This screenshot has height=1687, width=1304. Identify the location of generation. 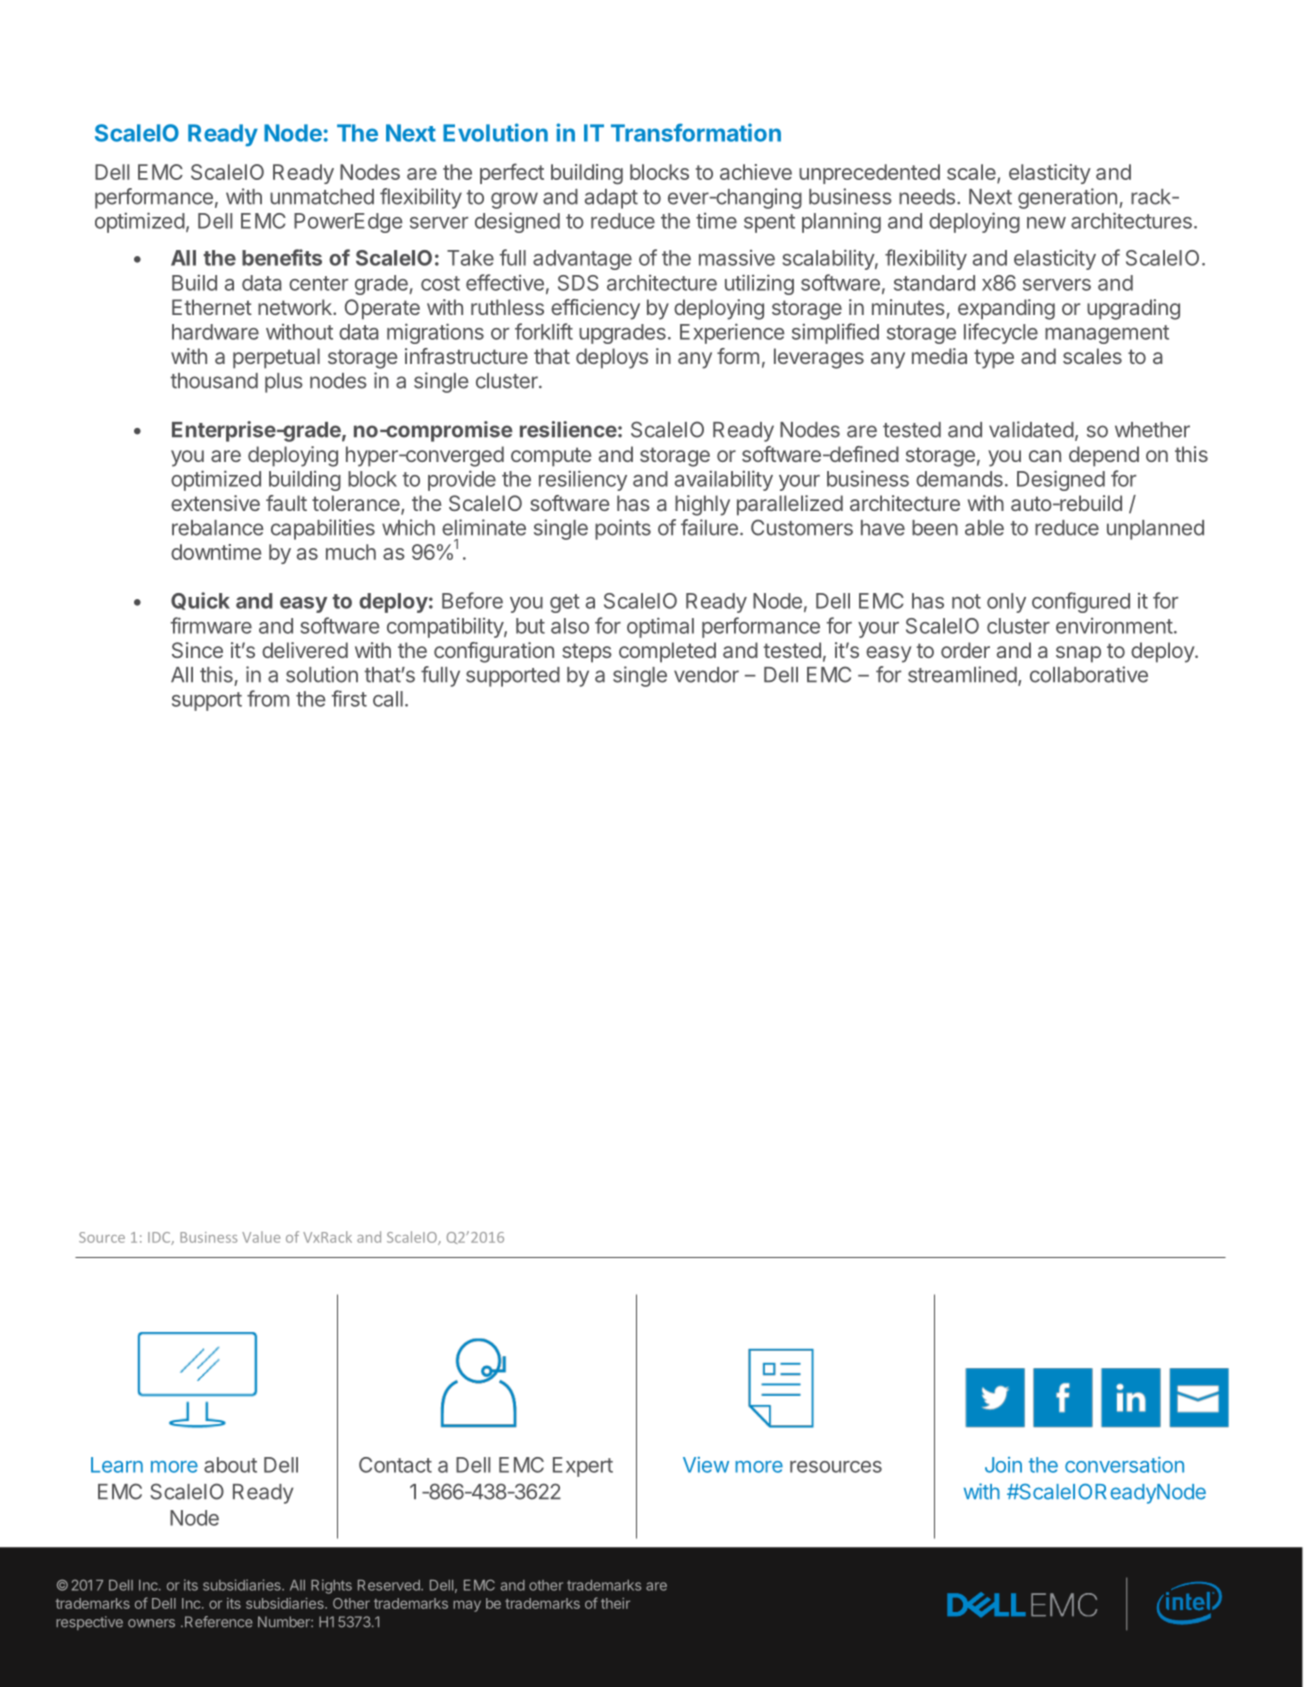
(1067, 198).
